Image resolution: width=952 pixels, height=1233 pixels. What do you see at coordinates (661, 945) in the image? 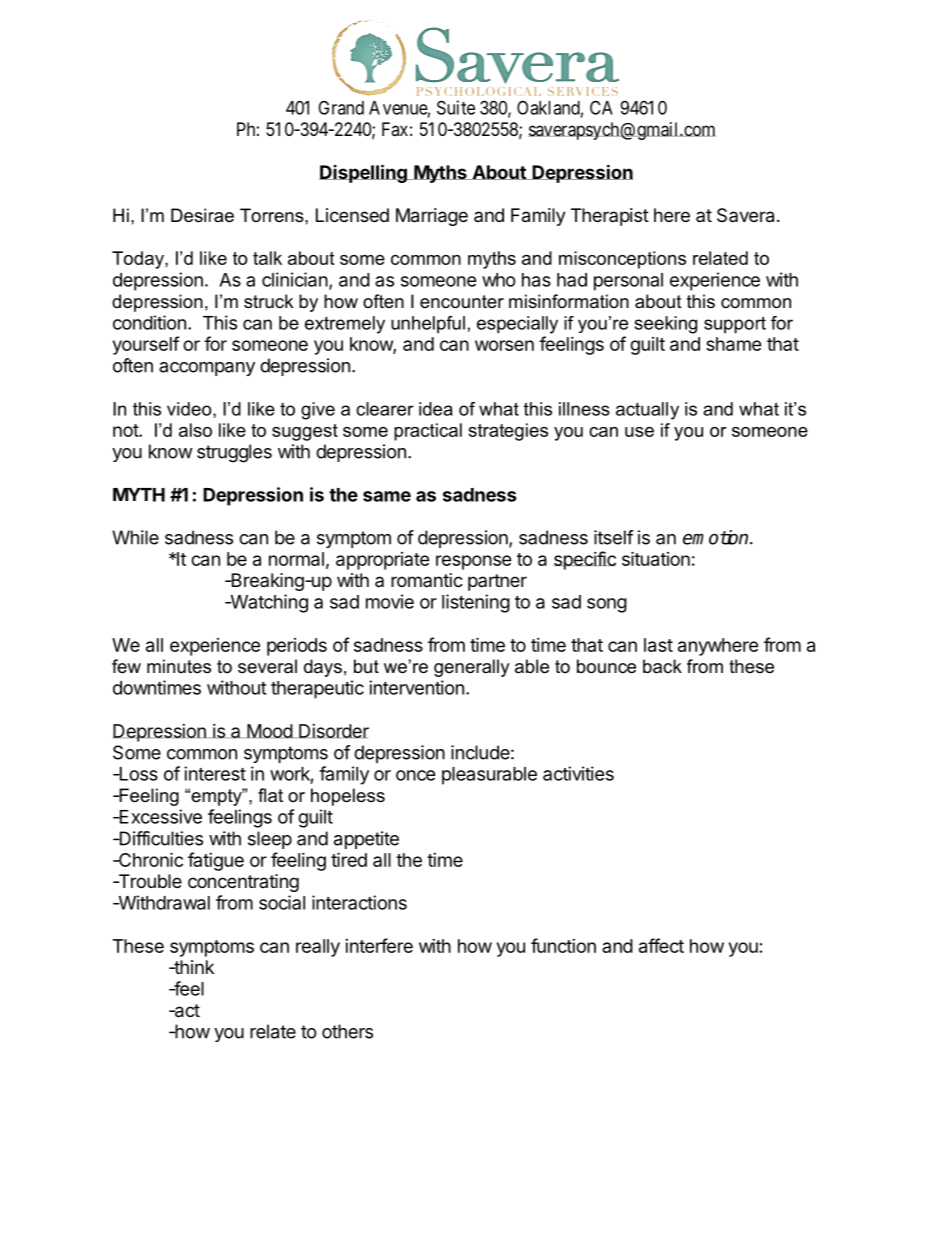
I see `affect` at bounding box center [661, 945].
